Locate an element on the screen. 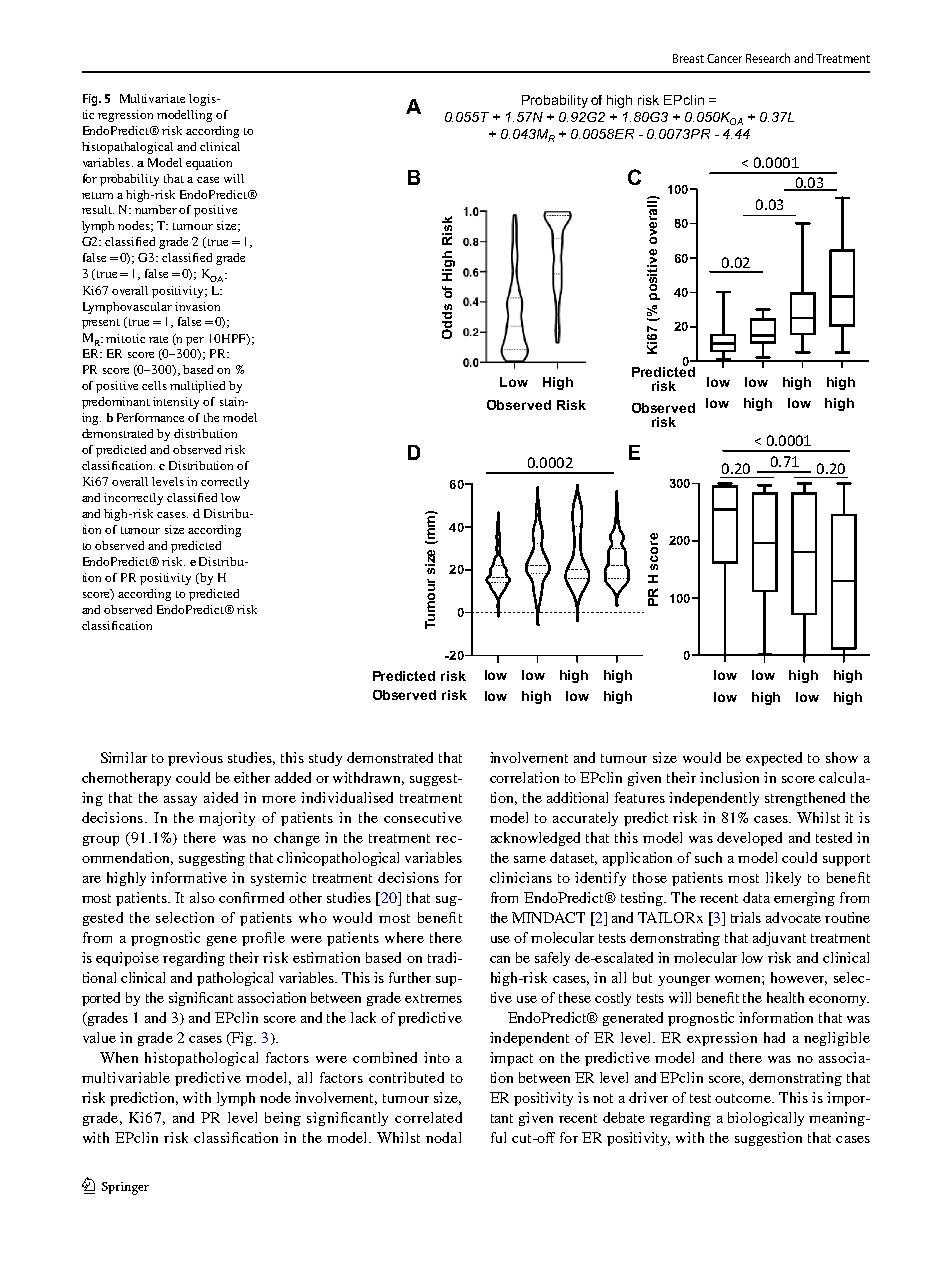 The image size is (952, 1265). number is located at coordinates (156, 209).
